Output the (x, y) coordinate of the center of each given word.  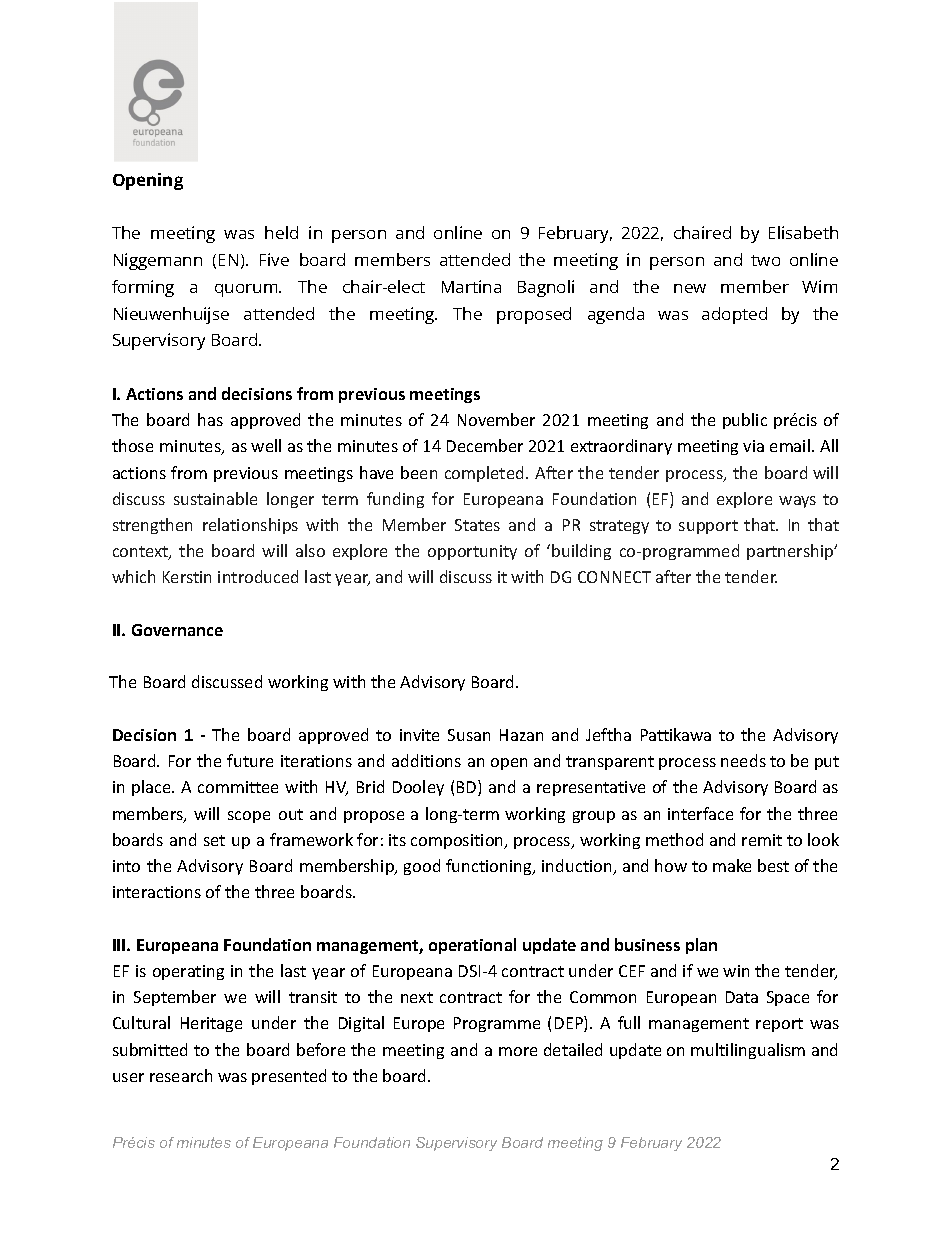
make (732, 865)
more (518, 1051)
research (181, 1075)
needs (743, 760)
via (753, 446)
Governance (177, 630)
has (210, 419)
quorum (247, 290)
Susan (469, 735)
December (485, 445)
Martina (471, 286)
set (214, 840)
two (765, 260)
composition (458, 841)
